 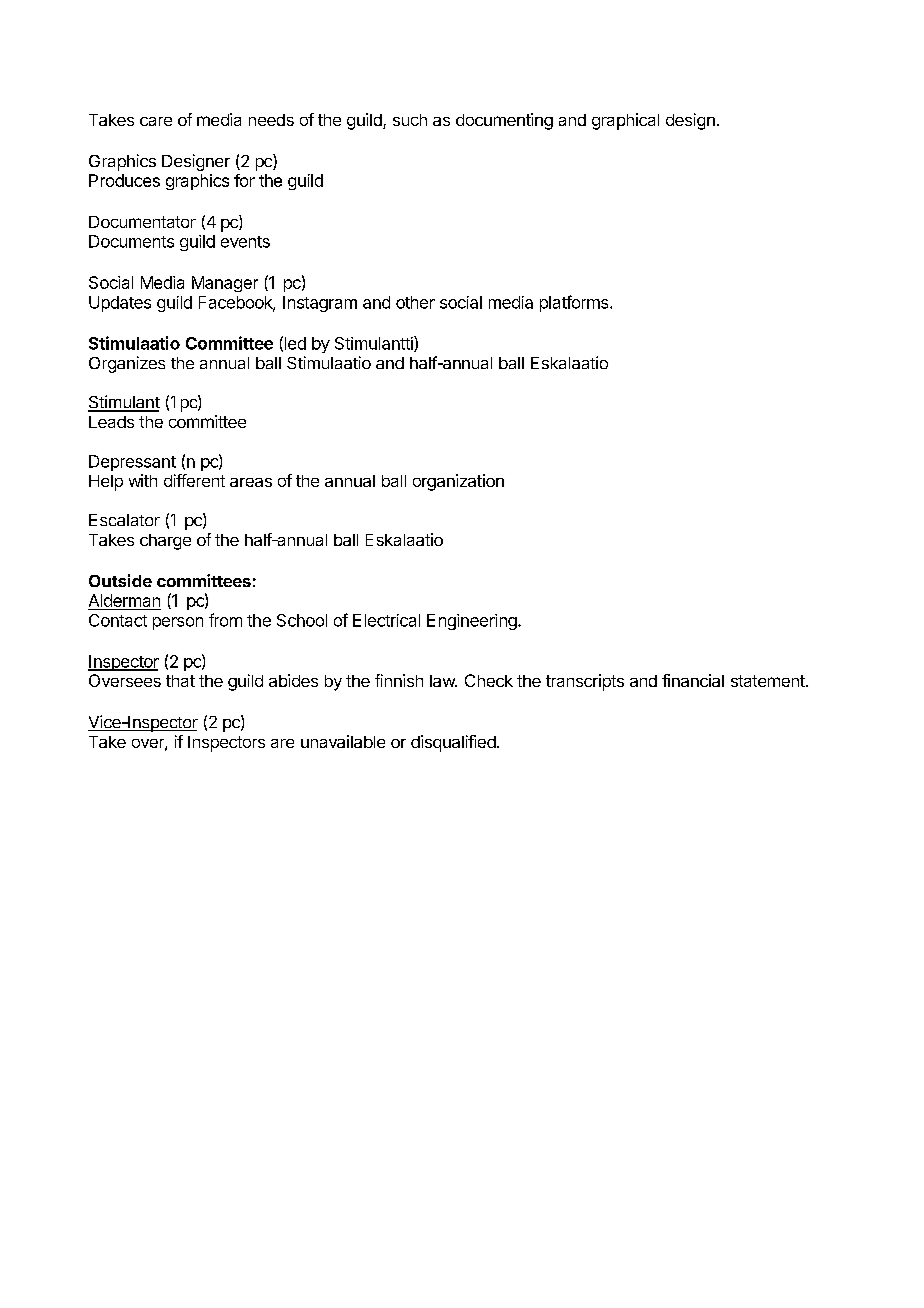 What do you see at coordinates (453, 743) in the document?
I see `disqualified` at bounding box center [453, 743].
